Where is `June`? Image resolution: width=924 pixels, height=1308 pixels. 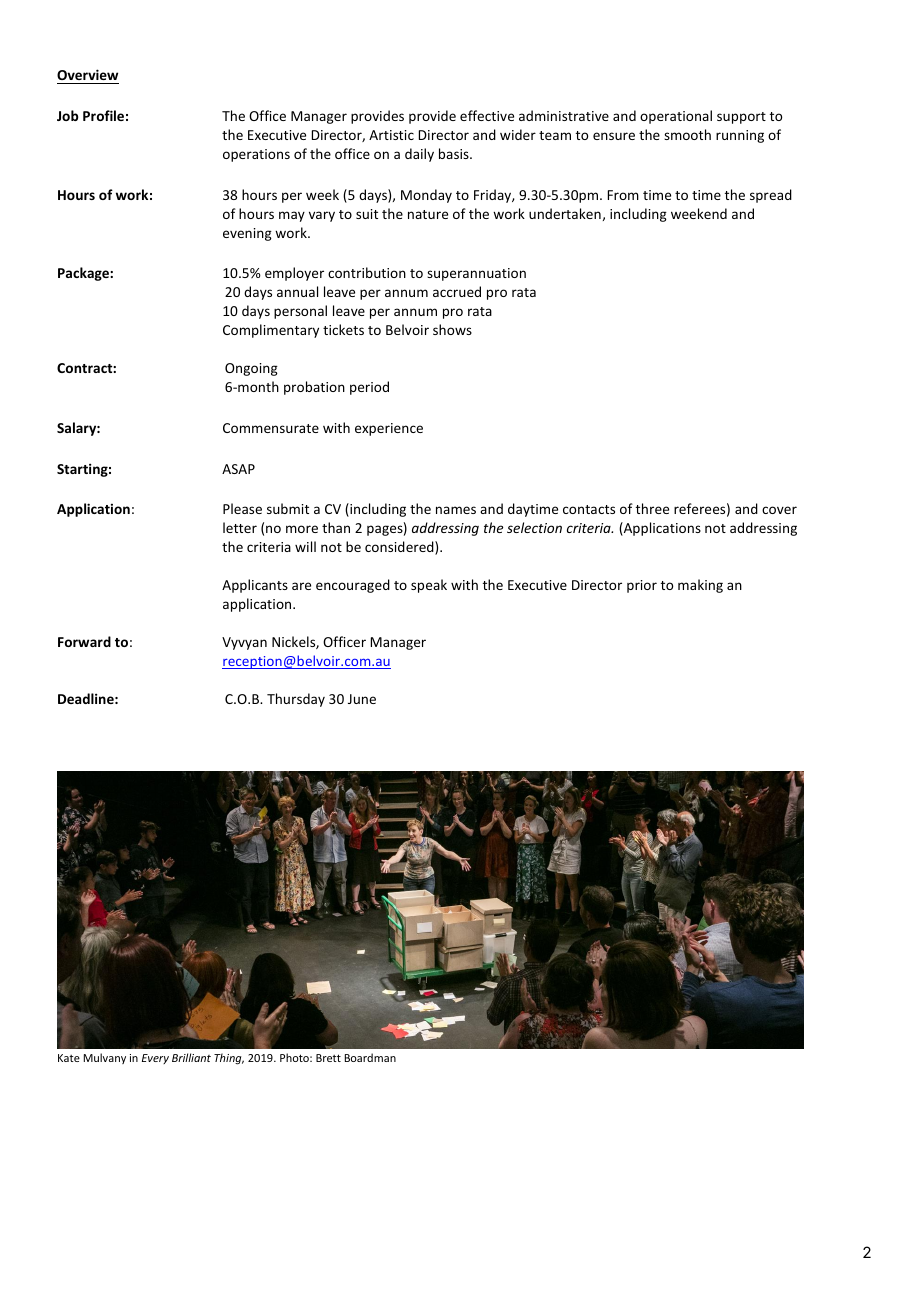 June is located at coordinates (362, 699).
